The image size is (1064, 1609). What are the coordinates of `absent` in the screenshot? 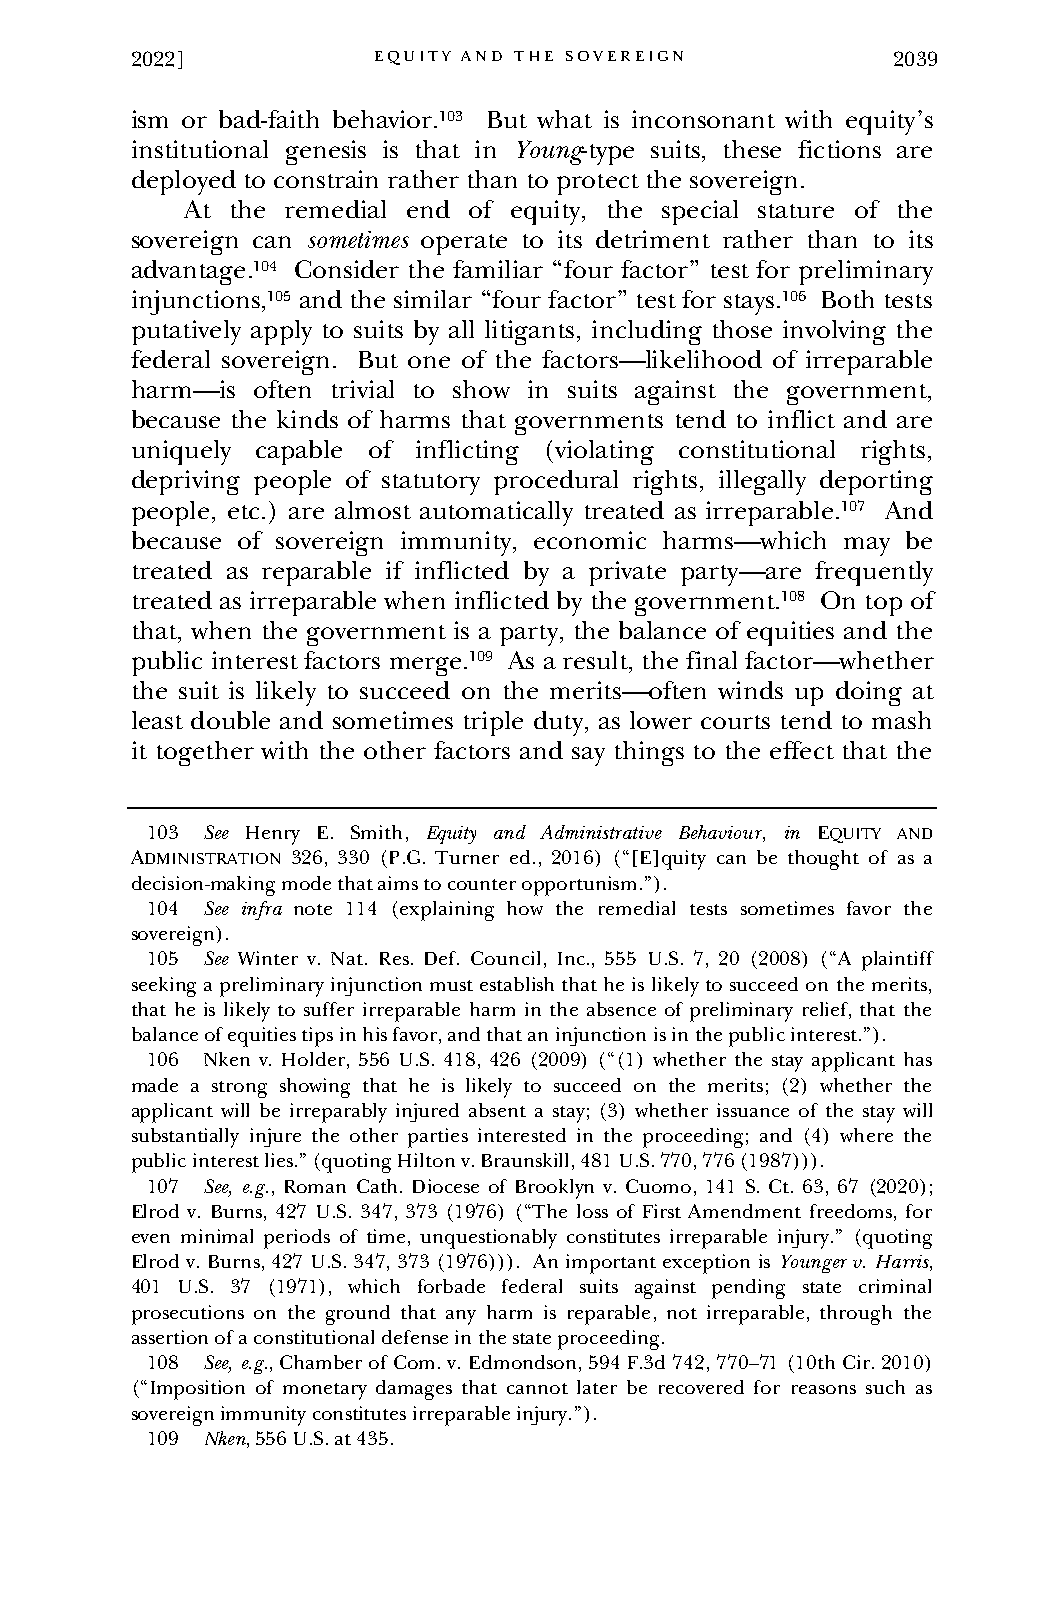 It's located at (497, 1110).
